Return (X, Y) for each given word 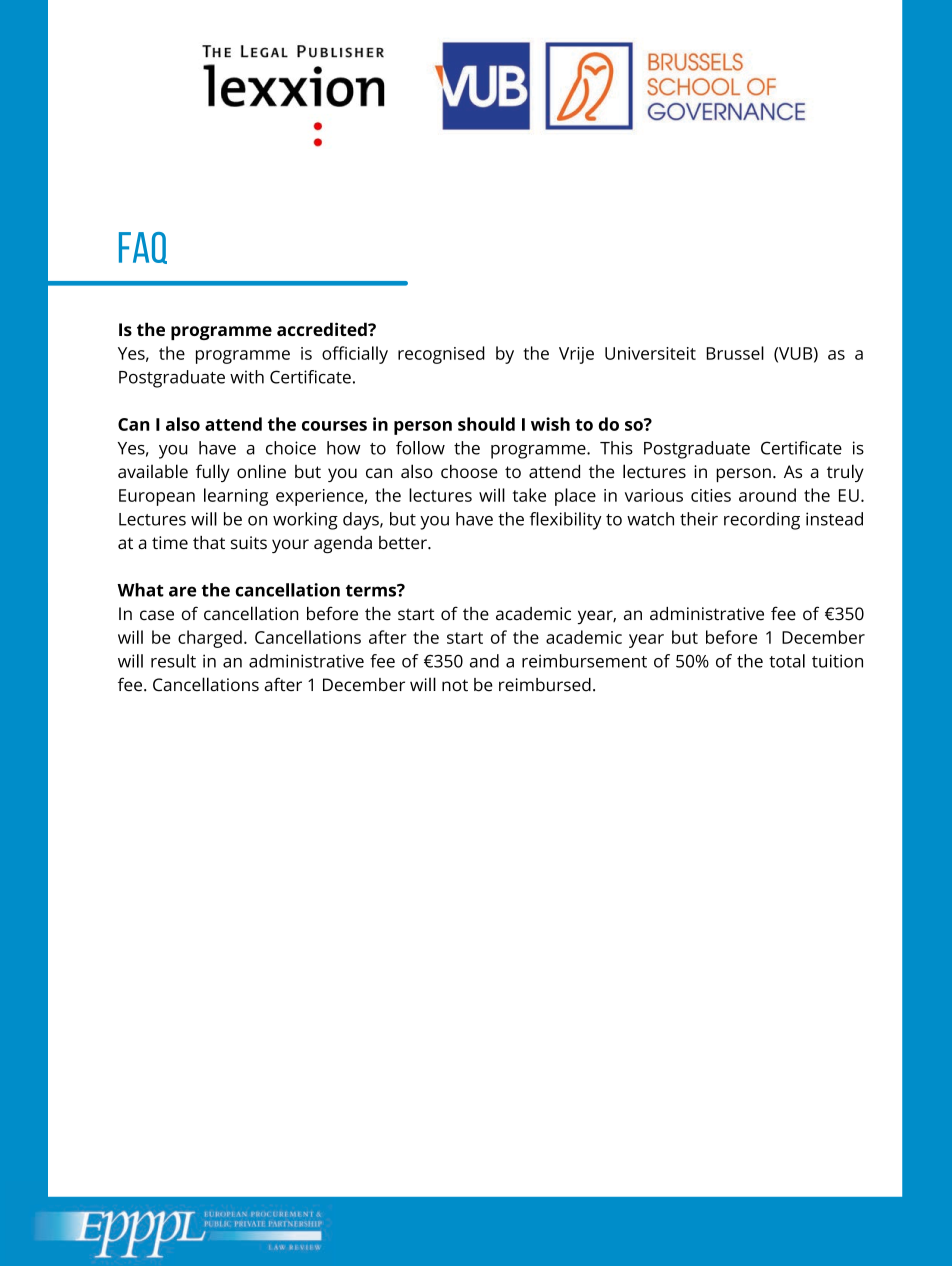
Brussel (735, 353)
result (173, 661)
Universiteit (650, 353)
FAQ (143, 248)
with (247, 377)
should (486, 424)
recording (762, 521)
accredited (323, 329)
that (209, 542)
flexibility (566, 521)
